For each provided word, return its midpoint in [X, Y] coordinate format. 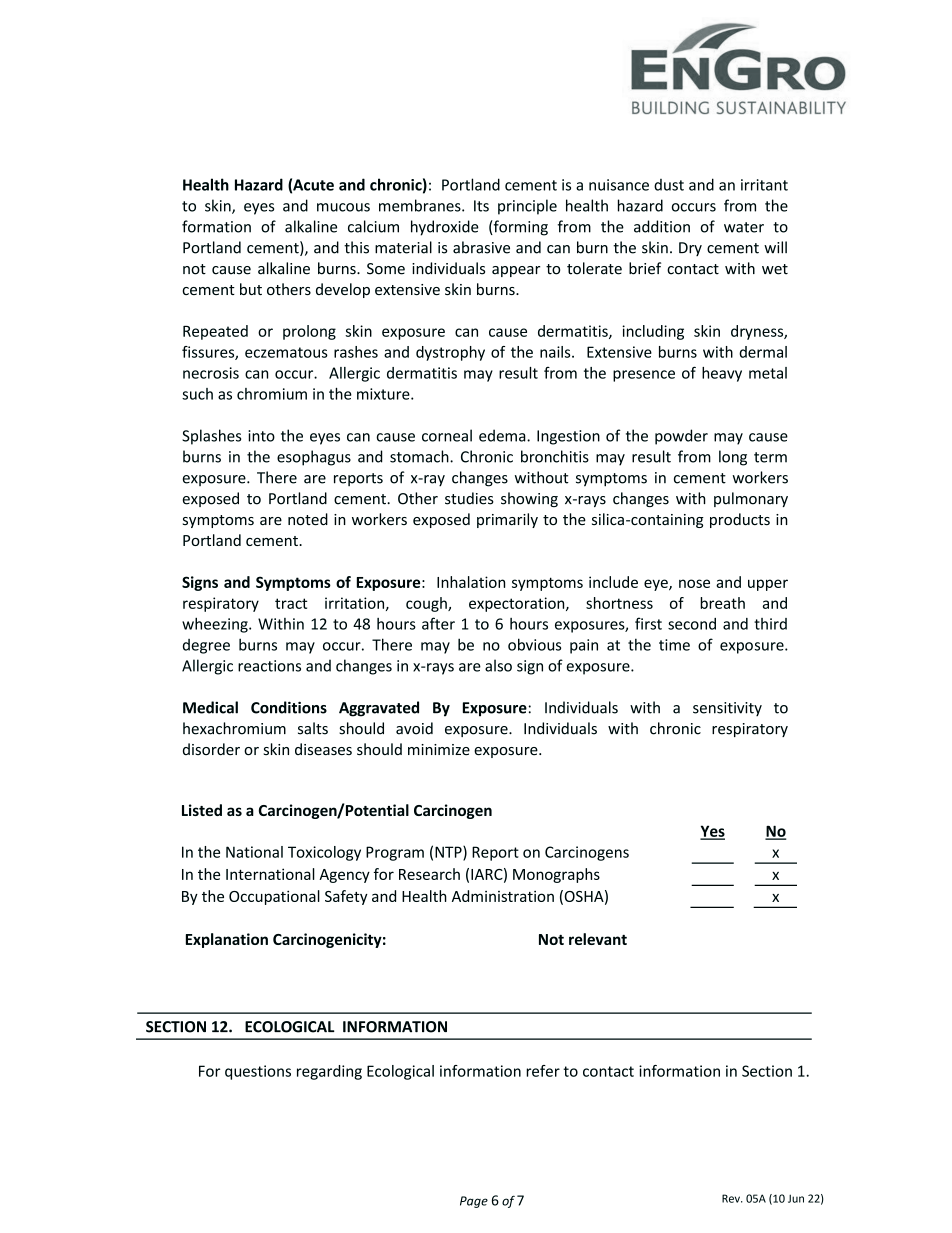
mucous [343, 207]
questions [258, 1072]
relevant [598, 939]
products [740, 520]
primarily [507, 520]
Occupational [274, 897]
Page [474, 1202]
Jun [796, 1198]
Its [481, 206]
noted [308, 519]
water [744, 227]
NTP [449, 853]
